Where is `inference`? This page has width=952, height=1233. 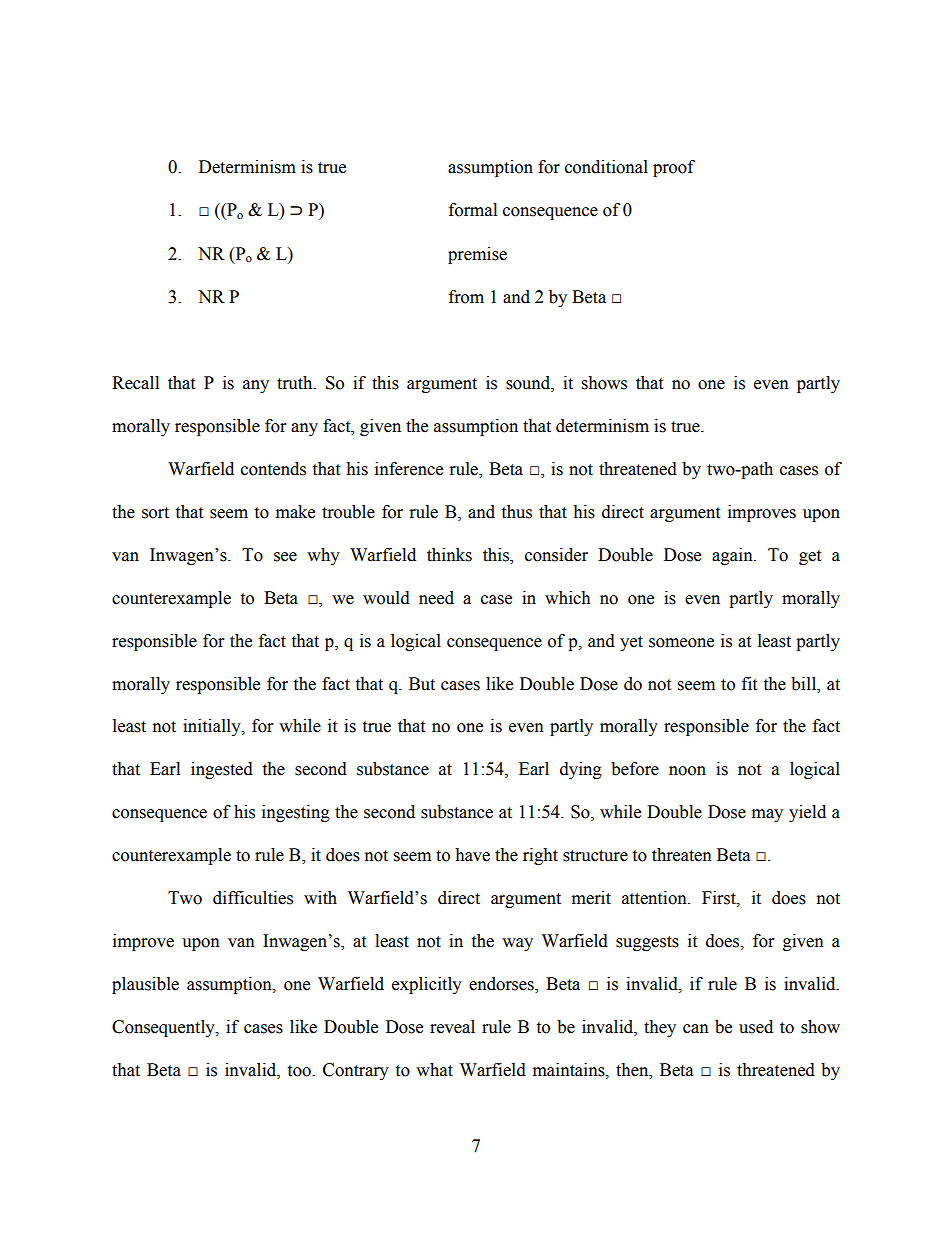 inference is located at coordinates (409, 469).
